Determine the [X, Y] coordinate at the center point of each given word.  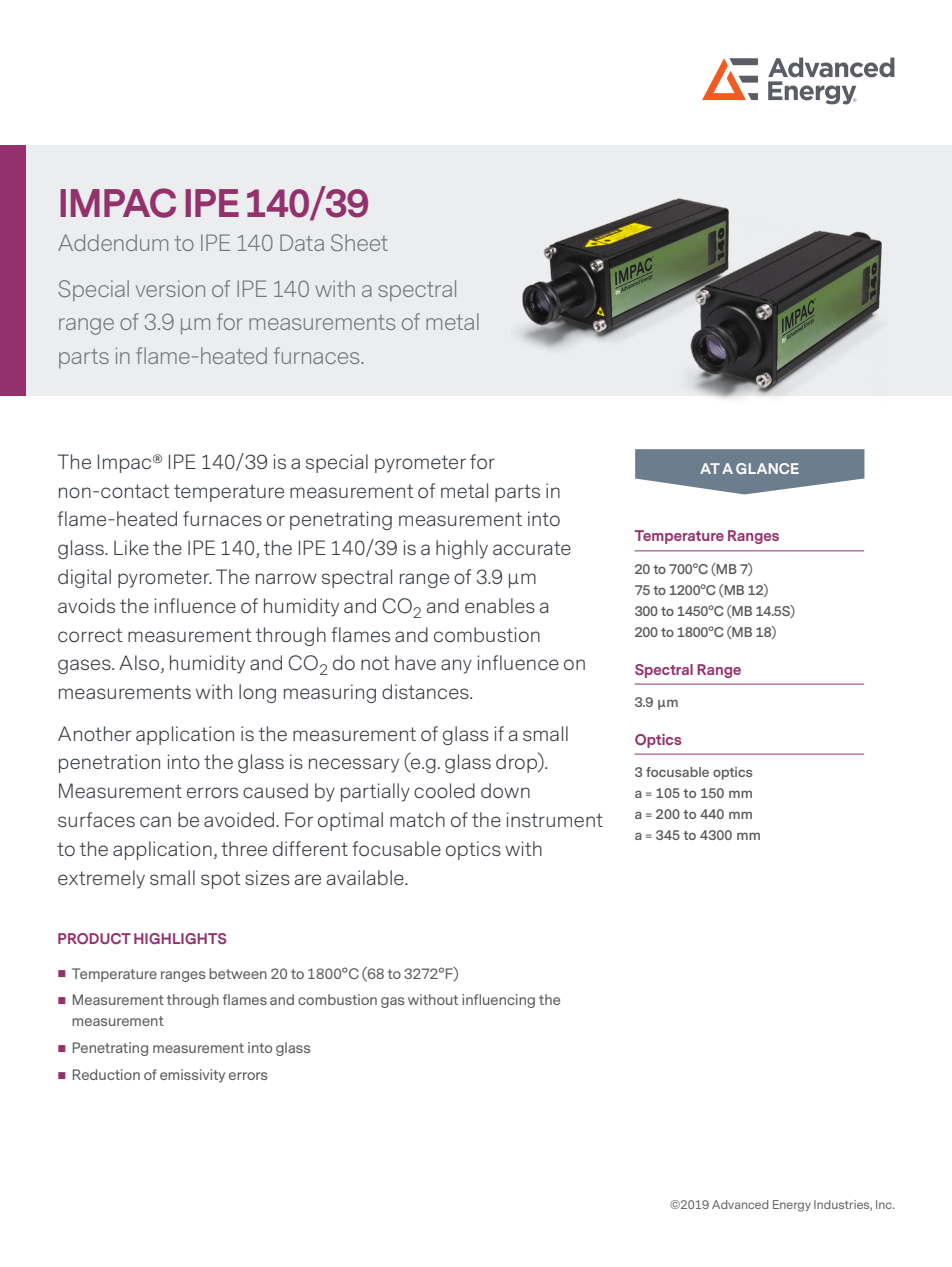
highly [462, 549]
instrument [554, 819]
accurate [532, 548]
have [415, 662]
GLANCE [767, 468]
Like [131, 547]
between [238, 973]
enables [500, 605]
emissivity [192, 1076]
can [155, 821]
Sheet [359, 243]
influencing [498, 1001]
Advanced [740, 1204]
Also [139, 662]
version [170, 288]
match [417, 819]
